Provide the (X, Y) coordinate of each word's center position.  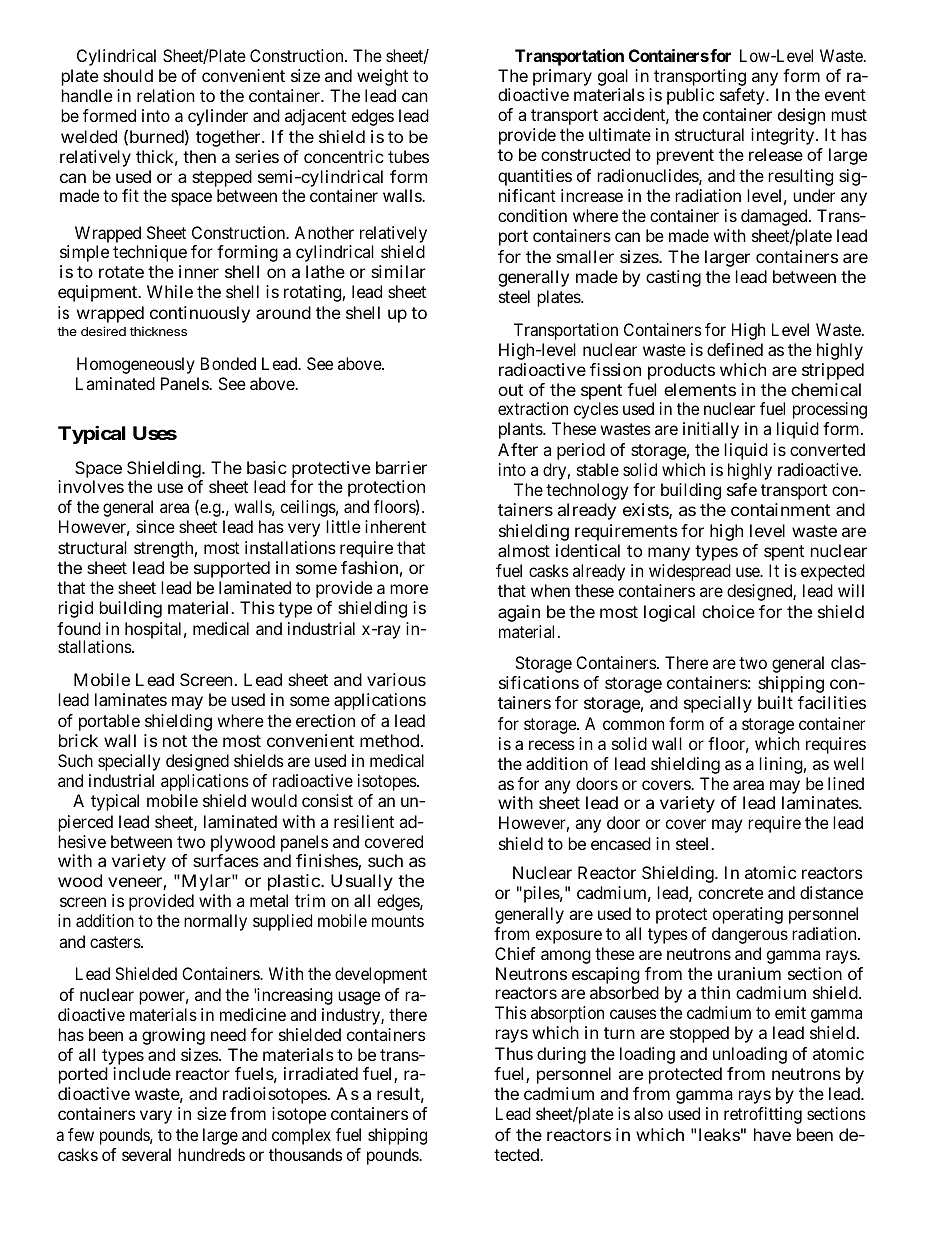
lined (846, 783)
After (518, 449)
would (274, 800)
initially (711, 430)
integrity (784, 136)
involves (91, 486)
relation (166, 95)
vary (156, 1117)
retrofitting (763, 1115)
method (391, 740)
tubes (408, 156)
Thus (514, 1053)
